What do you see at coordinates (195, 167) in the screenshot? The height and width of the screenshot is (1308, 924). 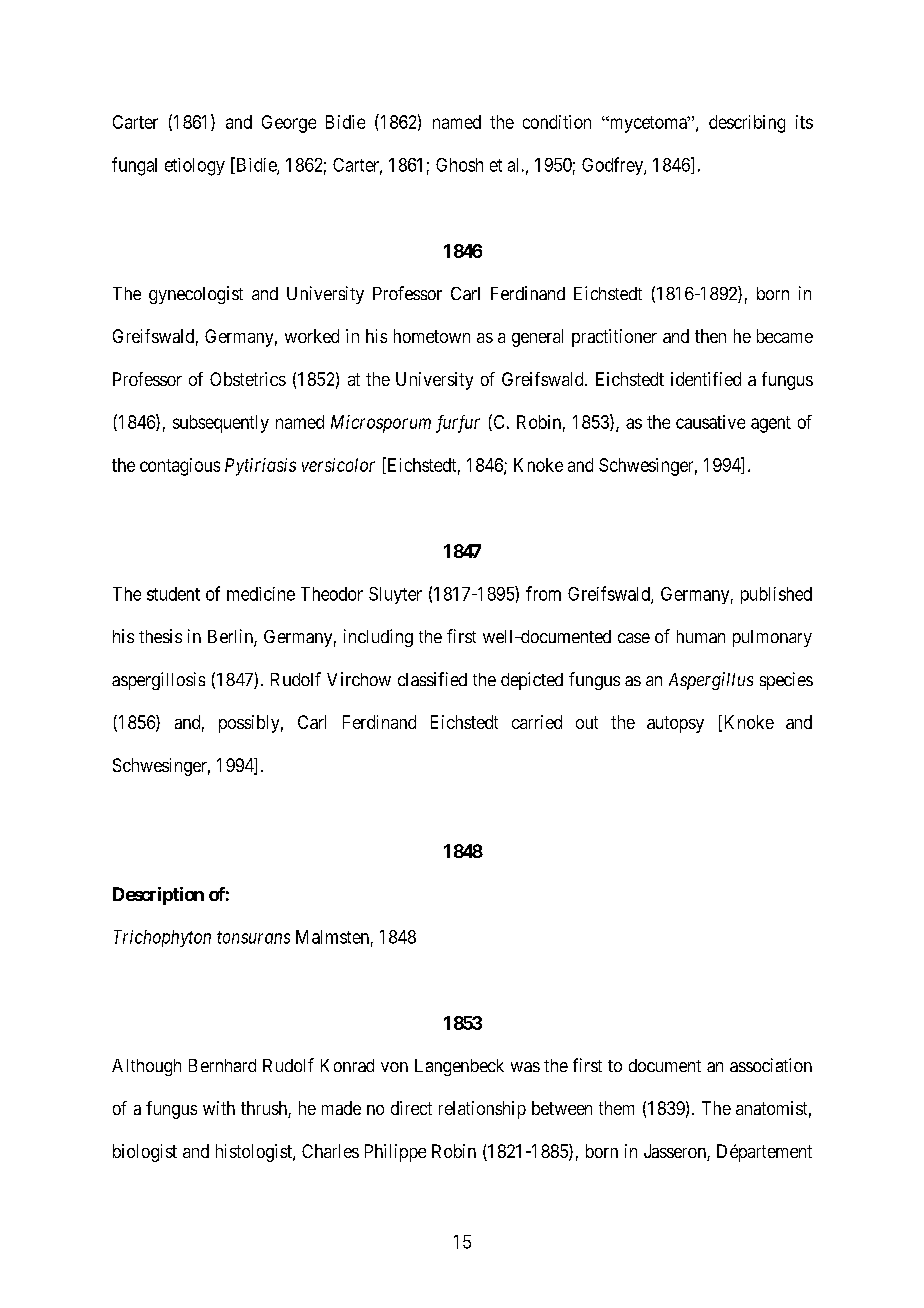 I see `etiology` at bounding box center [195, 167].
